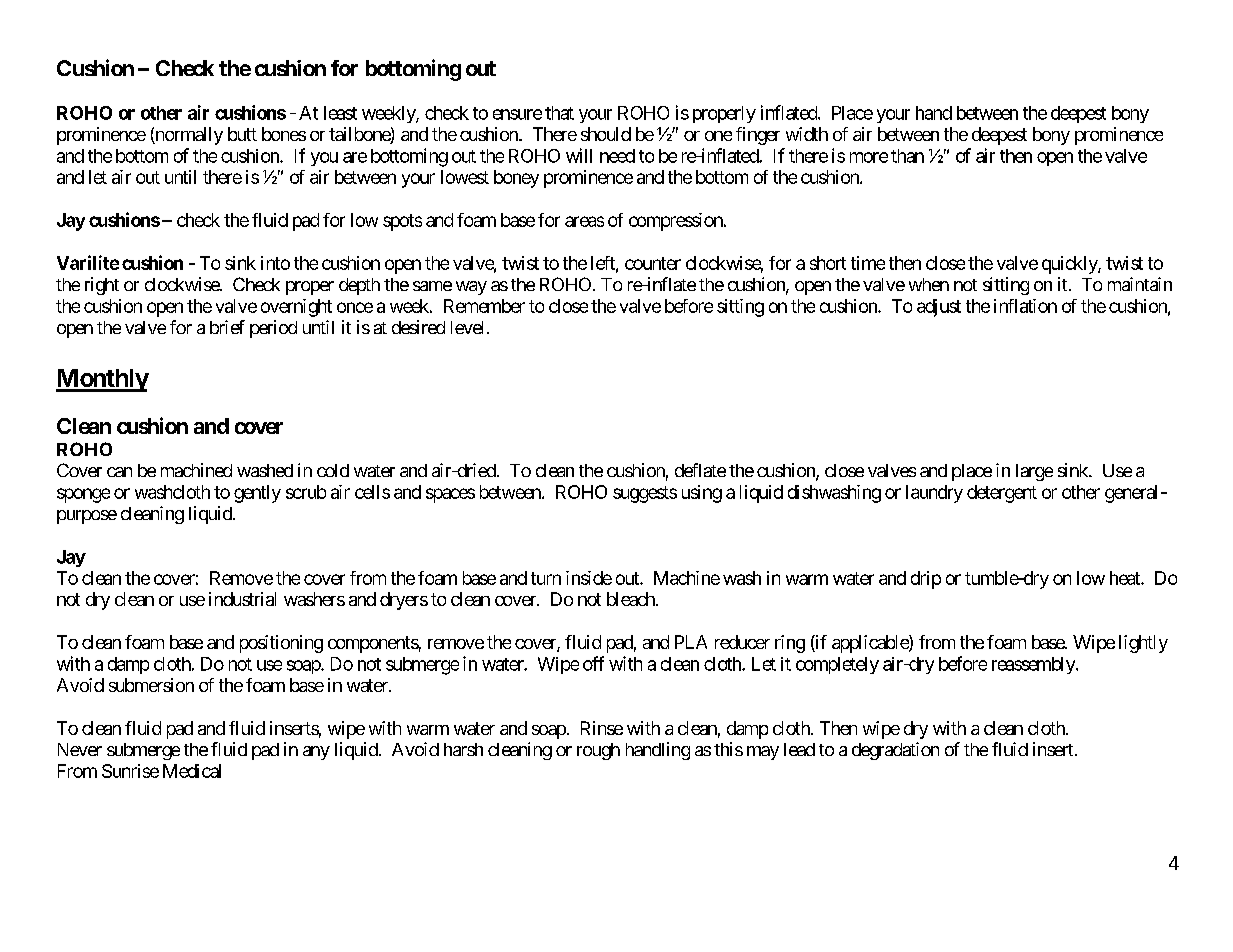 This screenshot has width=1233, height=952. Describe the element at coordinates (192, 771) in the screenshot. I see `Medical` at that location.
